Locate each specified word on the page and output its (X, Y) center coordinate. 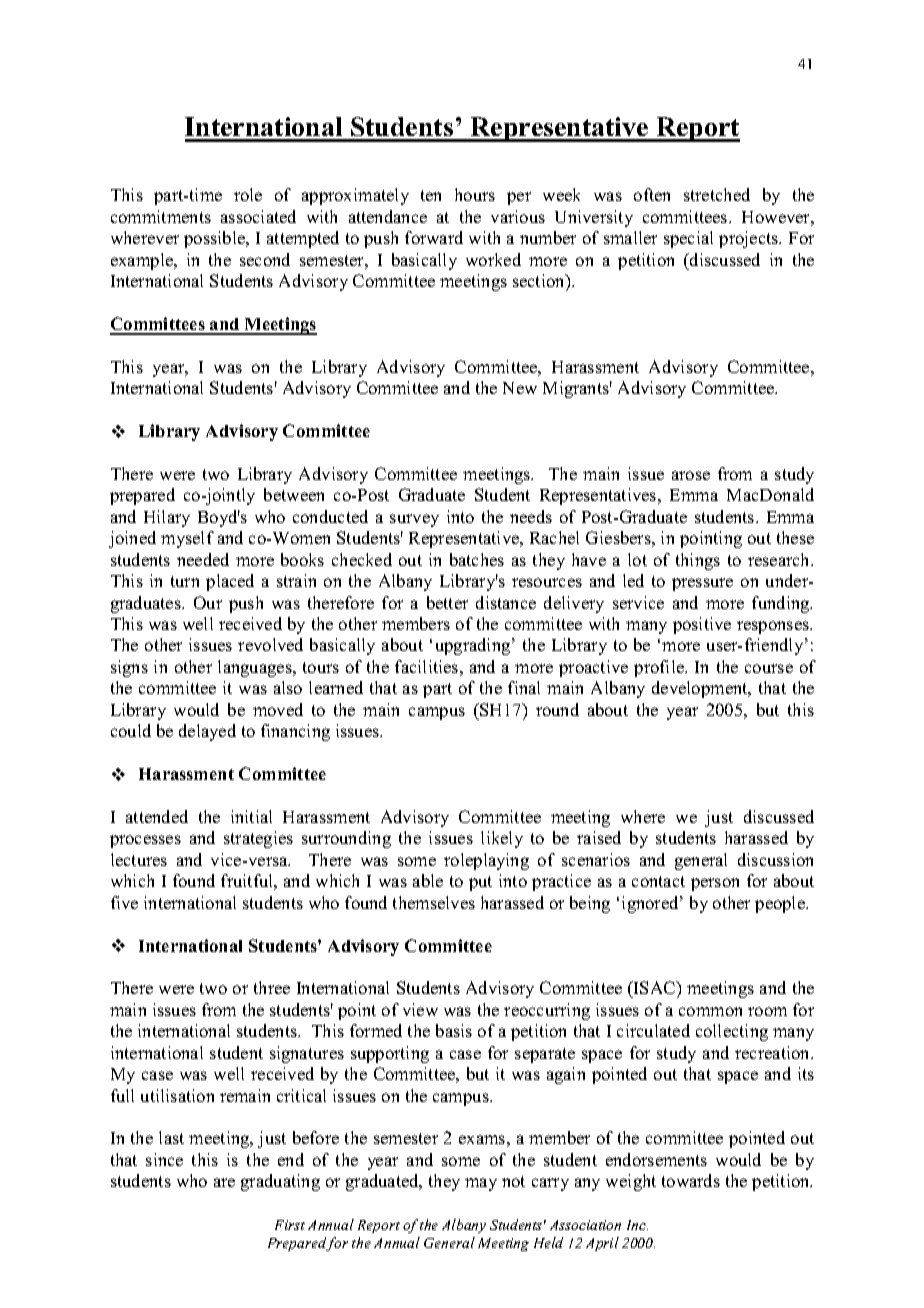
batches (477, 559)
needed (203, 559)
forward (434, 237)
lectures (139, 859)
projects (750, 239)
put (480, 883)
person (715, 884)
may (481, 1184)
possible (216, 239)
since (164, 1159)
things (698, 561)
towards (691, 1180)
